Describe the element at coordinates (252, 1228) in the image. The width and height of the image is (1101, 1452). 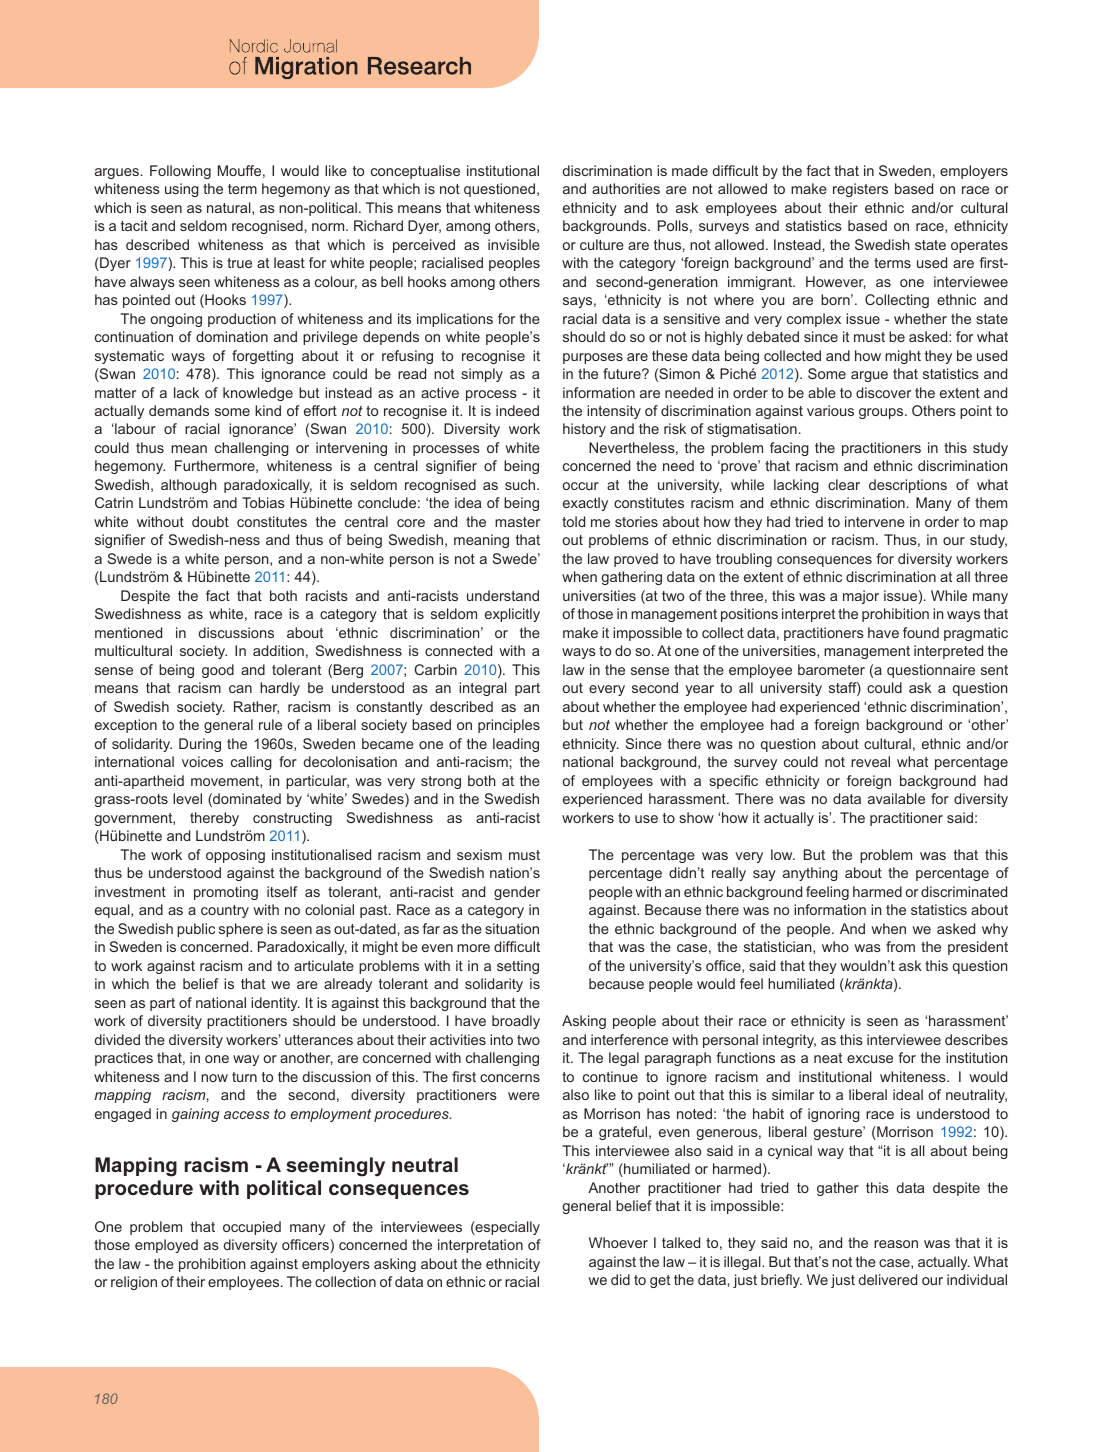
I see `occupied` at that location.
